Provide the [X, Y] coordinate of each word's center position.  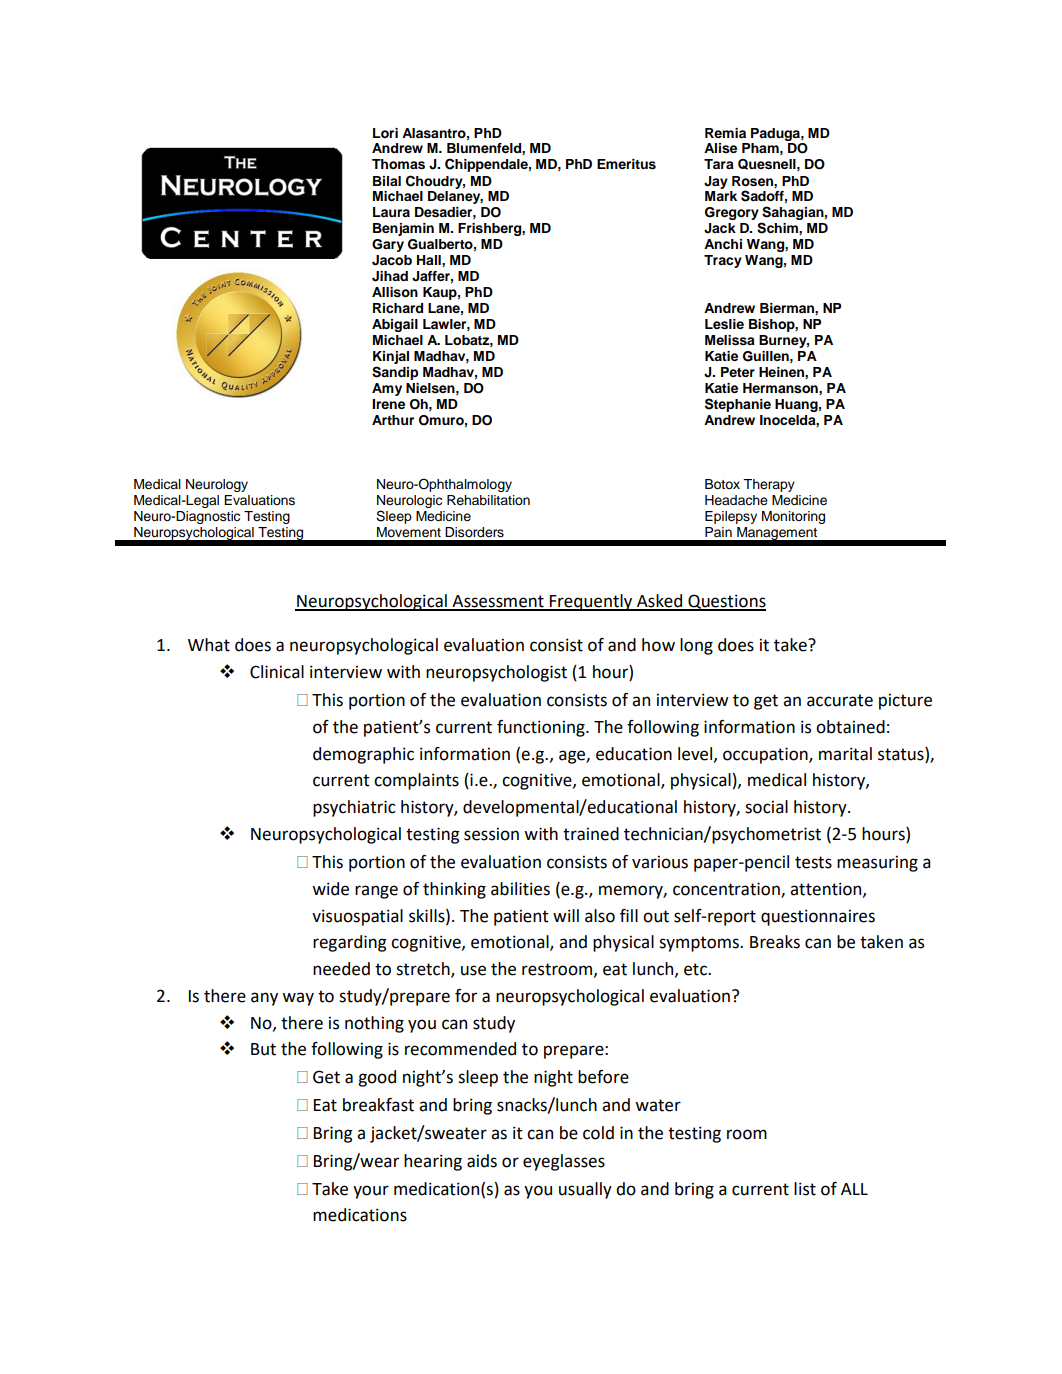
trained [591, 834]
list [805, 1189]
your [371, 1192]
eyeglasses [564, 1162]
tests [813, 862]
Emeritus [626, 164]
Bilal [387, 181]
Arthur [393, 420]
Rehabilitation [488, 500]
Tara [719, 164]
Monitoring [793, 517]
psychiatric [354, 808]
